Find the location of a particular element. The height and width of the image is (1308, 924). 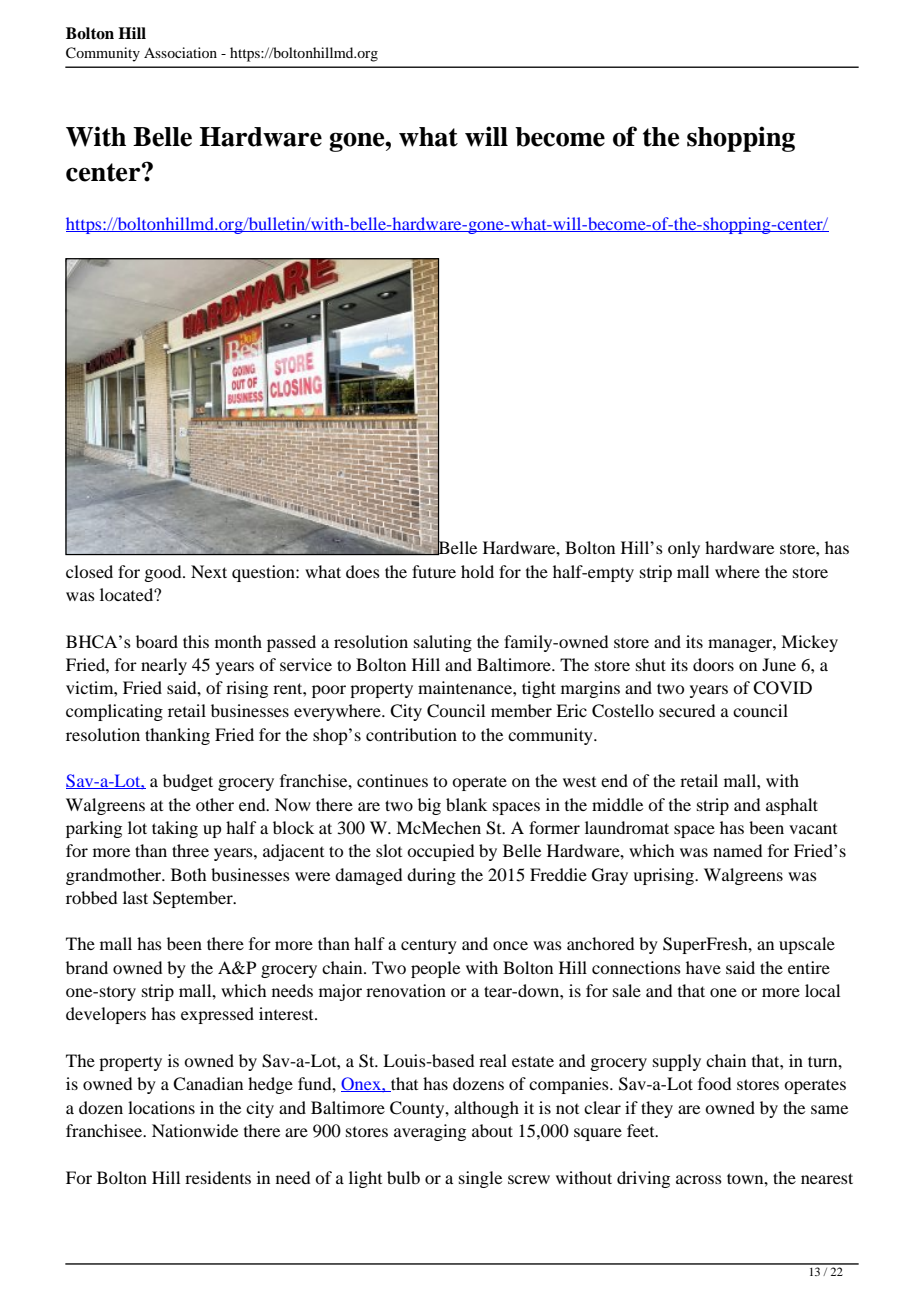

budget is located at coordinates (188, 782).
